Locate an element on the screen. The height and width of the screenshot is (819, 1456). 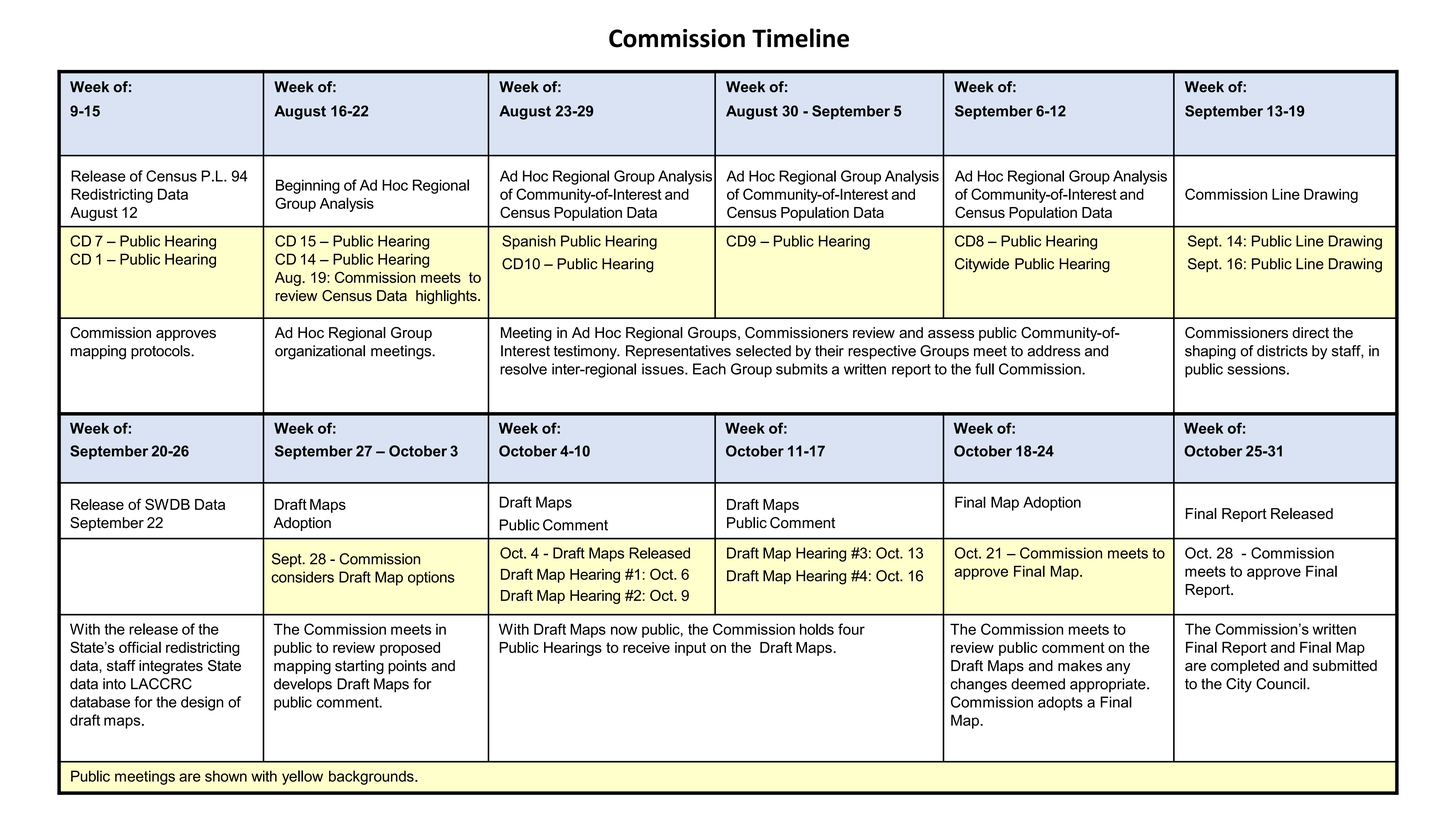
full is located at coordinates (984, 369).
